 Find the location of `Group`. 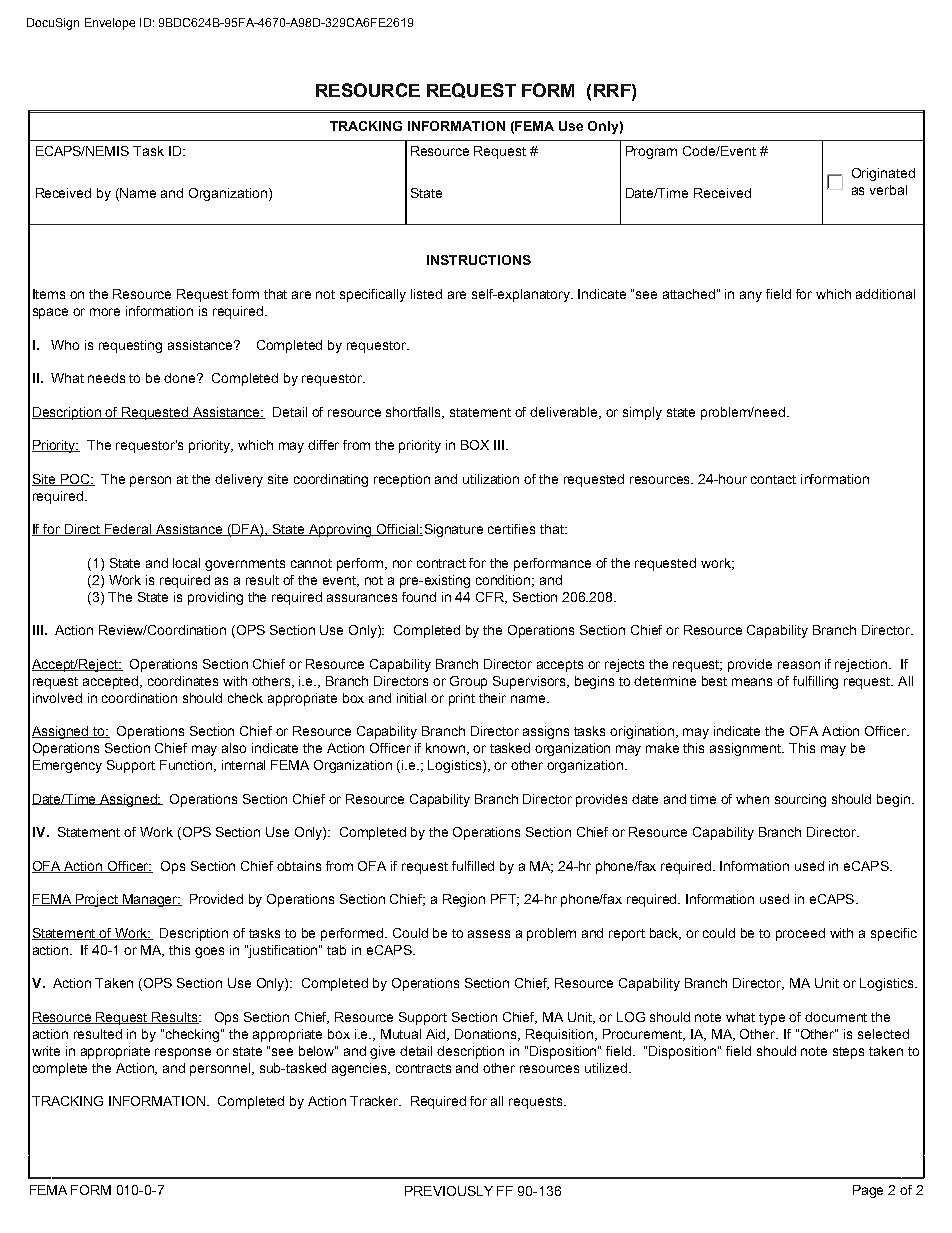

Group is located at coordinates (468, 682).
